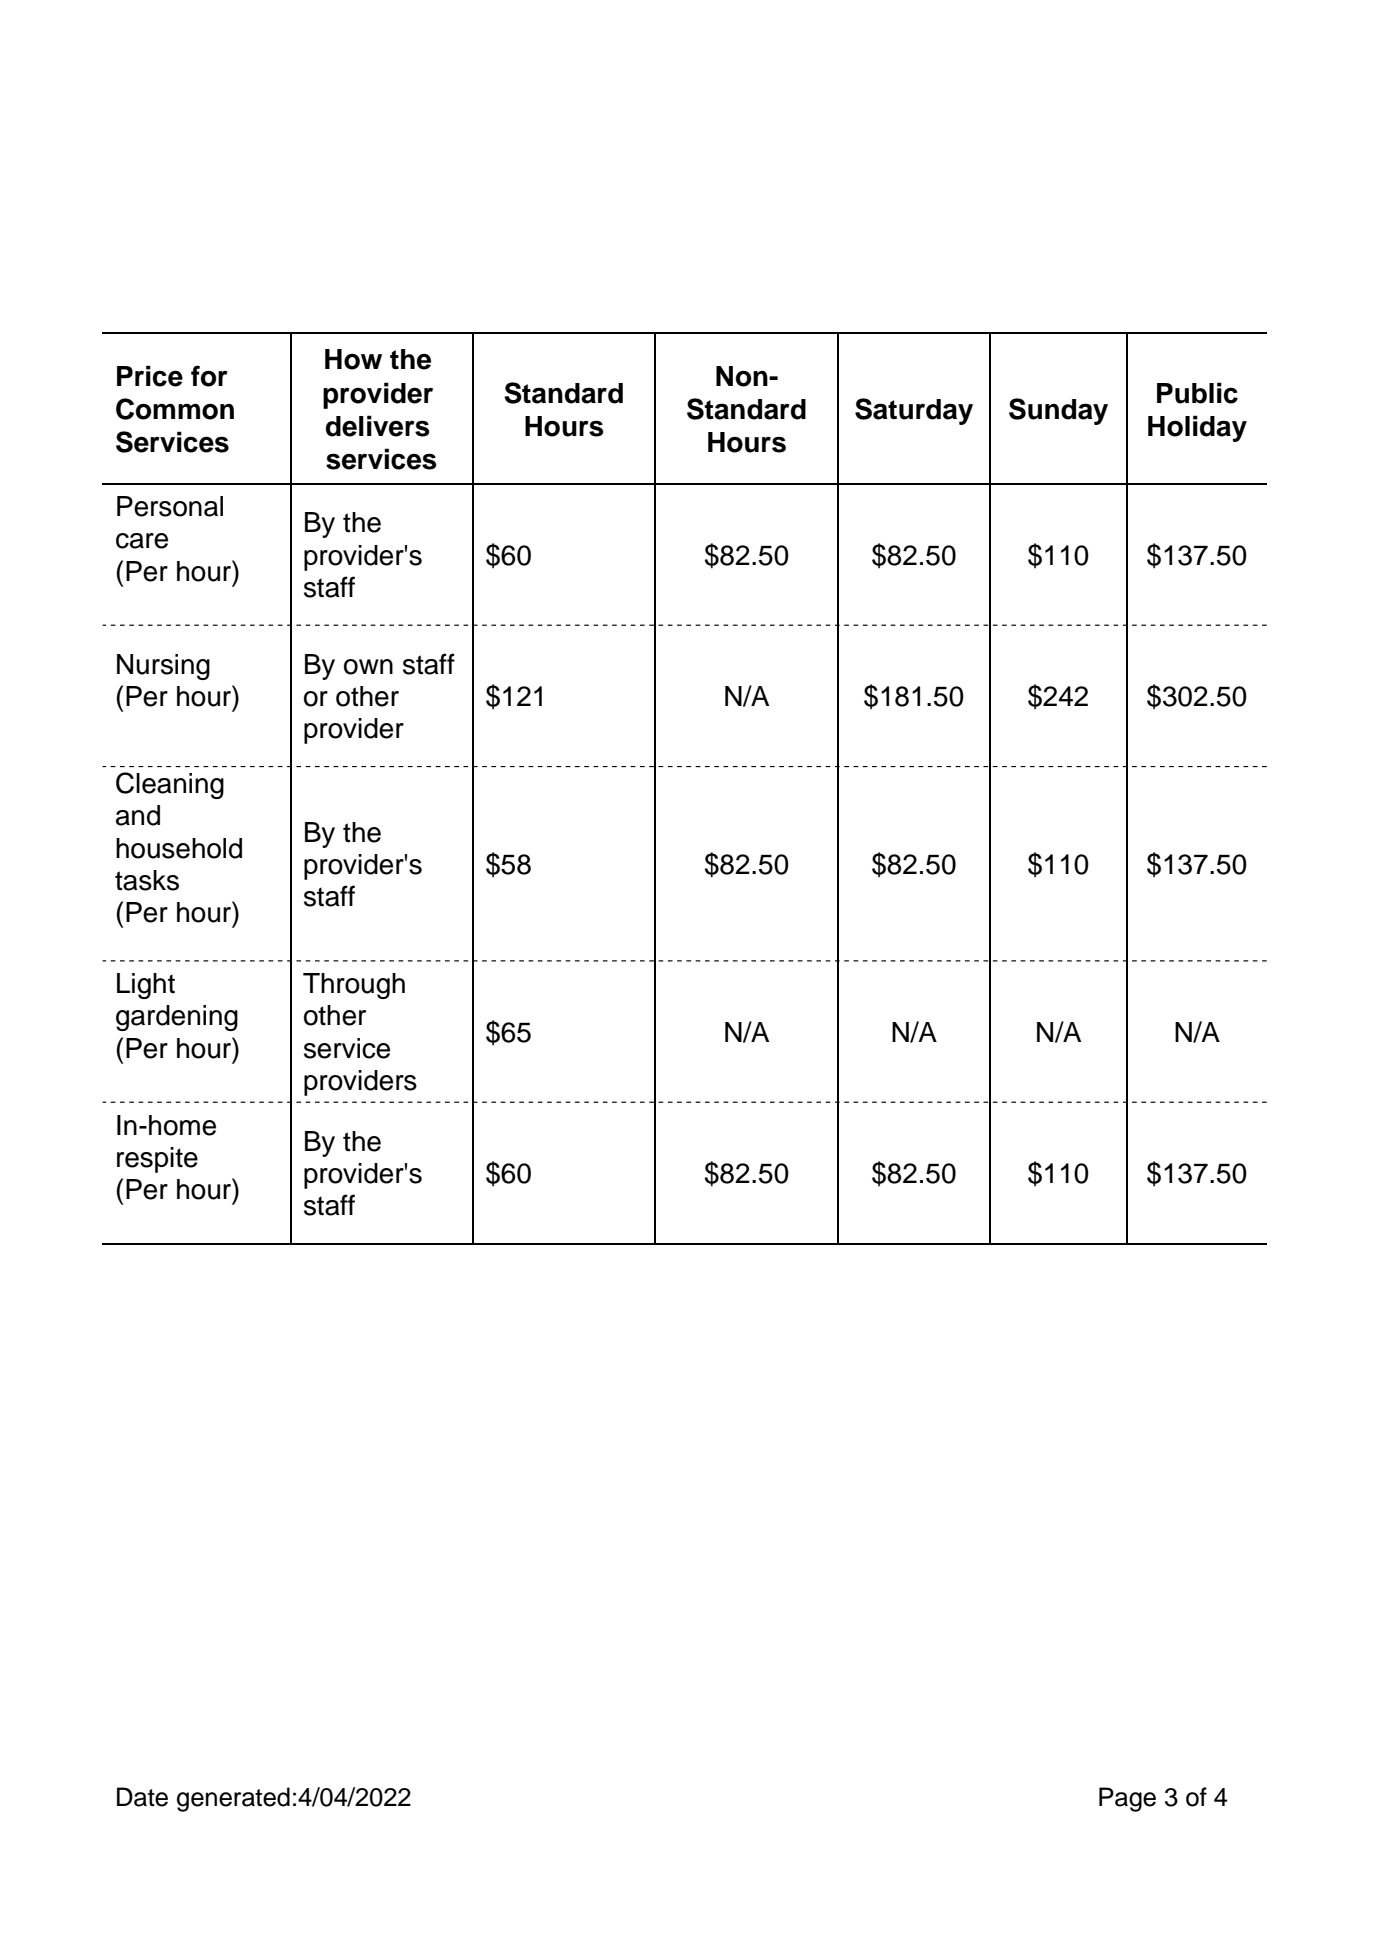 The image size is (1382, 1954). What do you see at coordinates (1058, 411) in the screenshot?
I see `Sunday` at bounding box center [1058, 411].
